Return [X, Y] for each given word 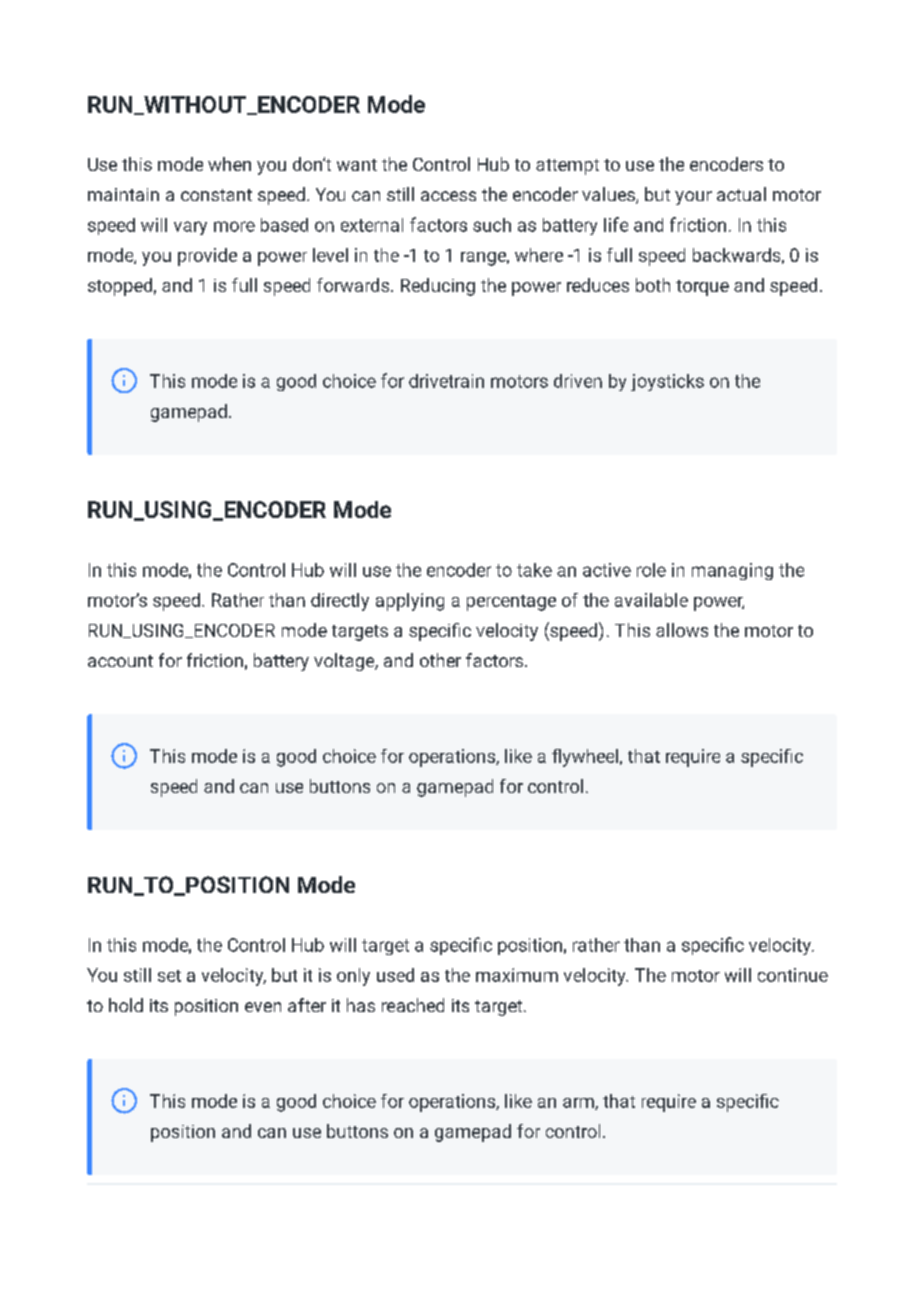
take [534, 570]
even [263, 1007]
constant [216, 195]
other [440, 660]
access [448, 196]
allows [682, 630]
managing [732, 571]
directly [340, 602]
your [693, 198]
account [120, 661]
